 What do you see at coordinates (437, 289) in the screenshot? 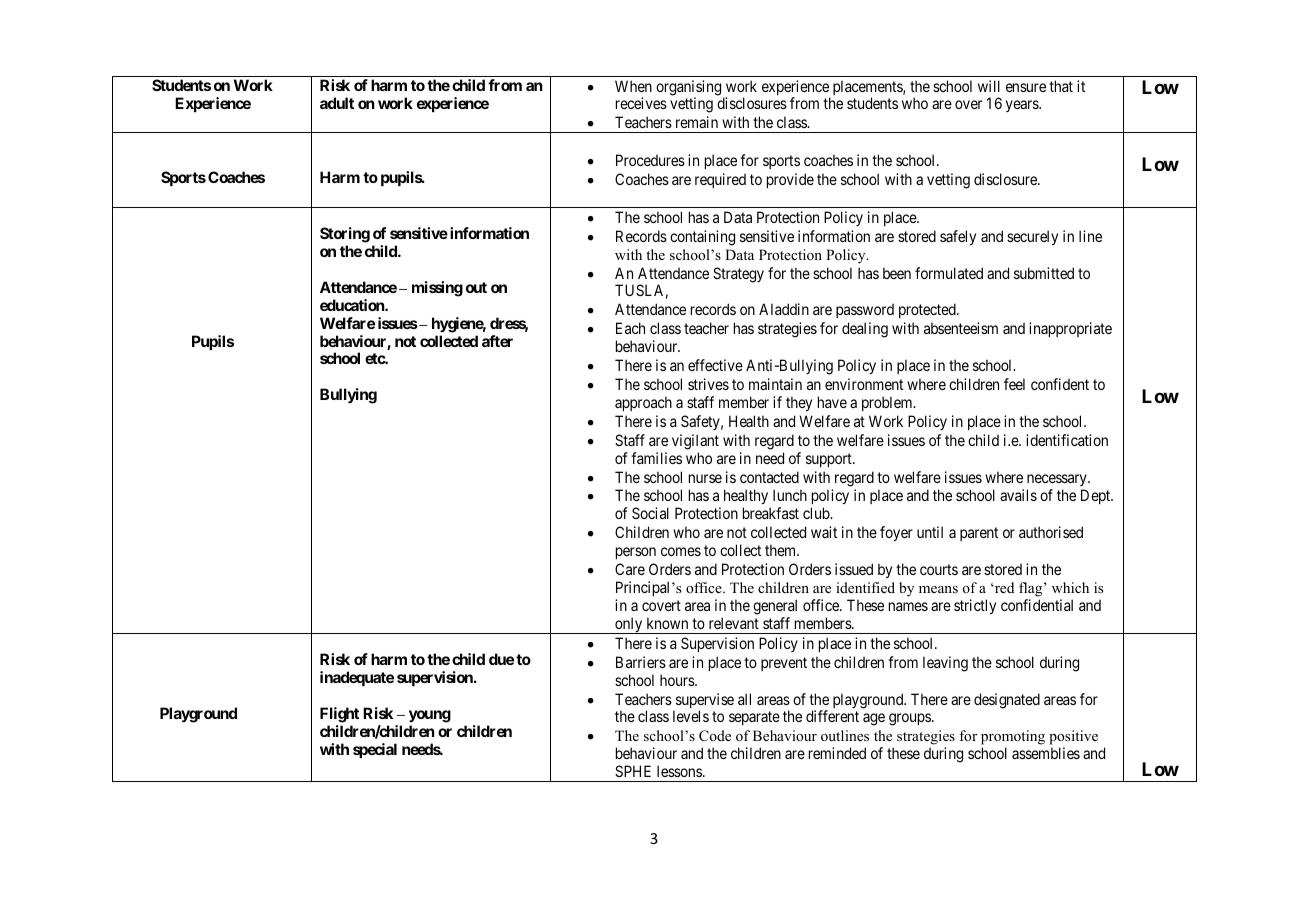
I see `missing` at bounding box center [437, 289].
